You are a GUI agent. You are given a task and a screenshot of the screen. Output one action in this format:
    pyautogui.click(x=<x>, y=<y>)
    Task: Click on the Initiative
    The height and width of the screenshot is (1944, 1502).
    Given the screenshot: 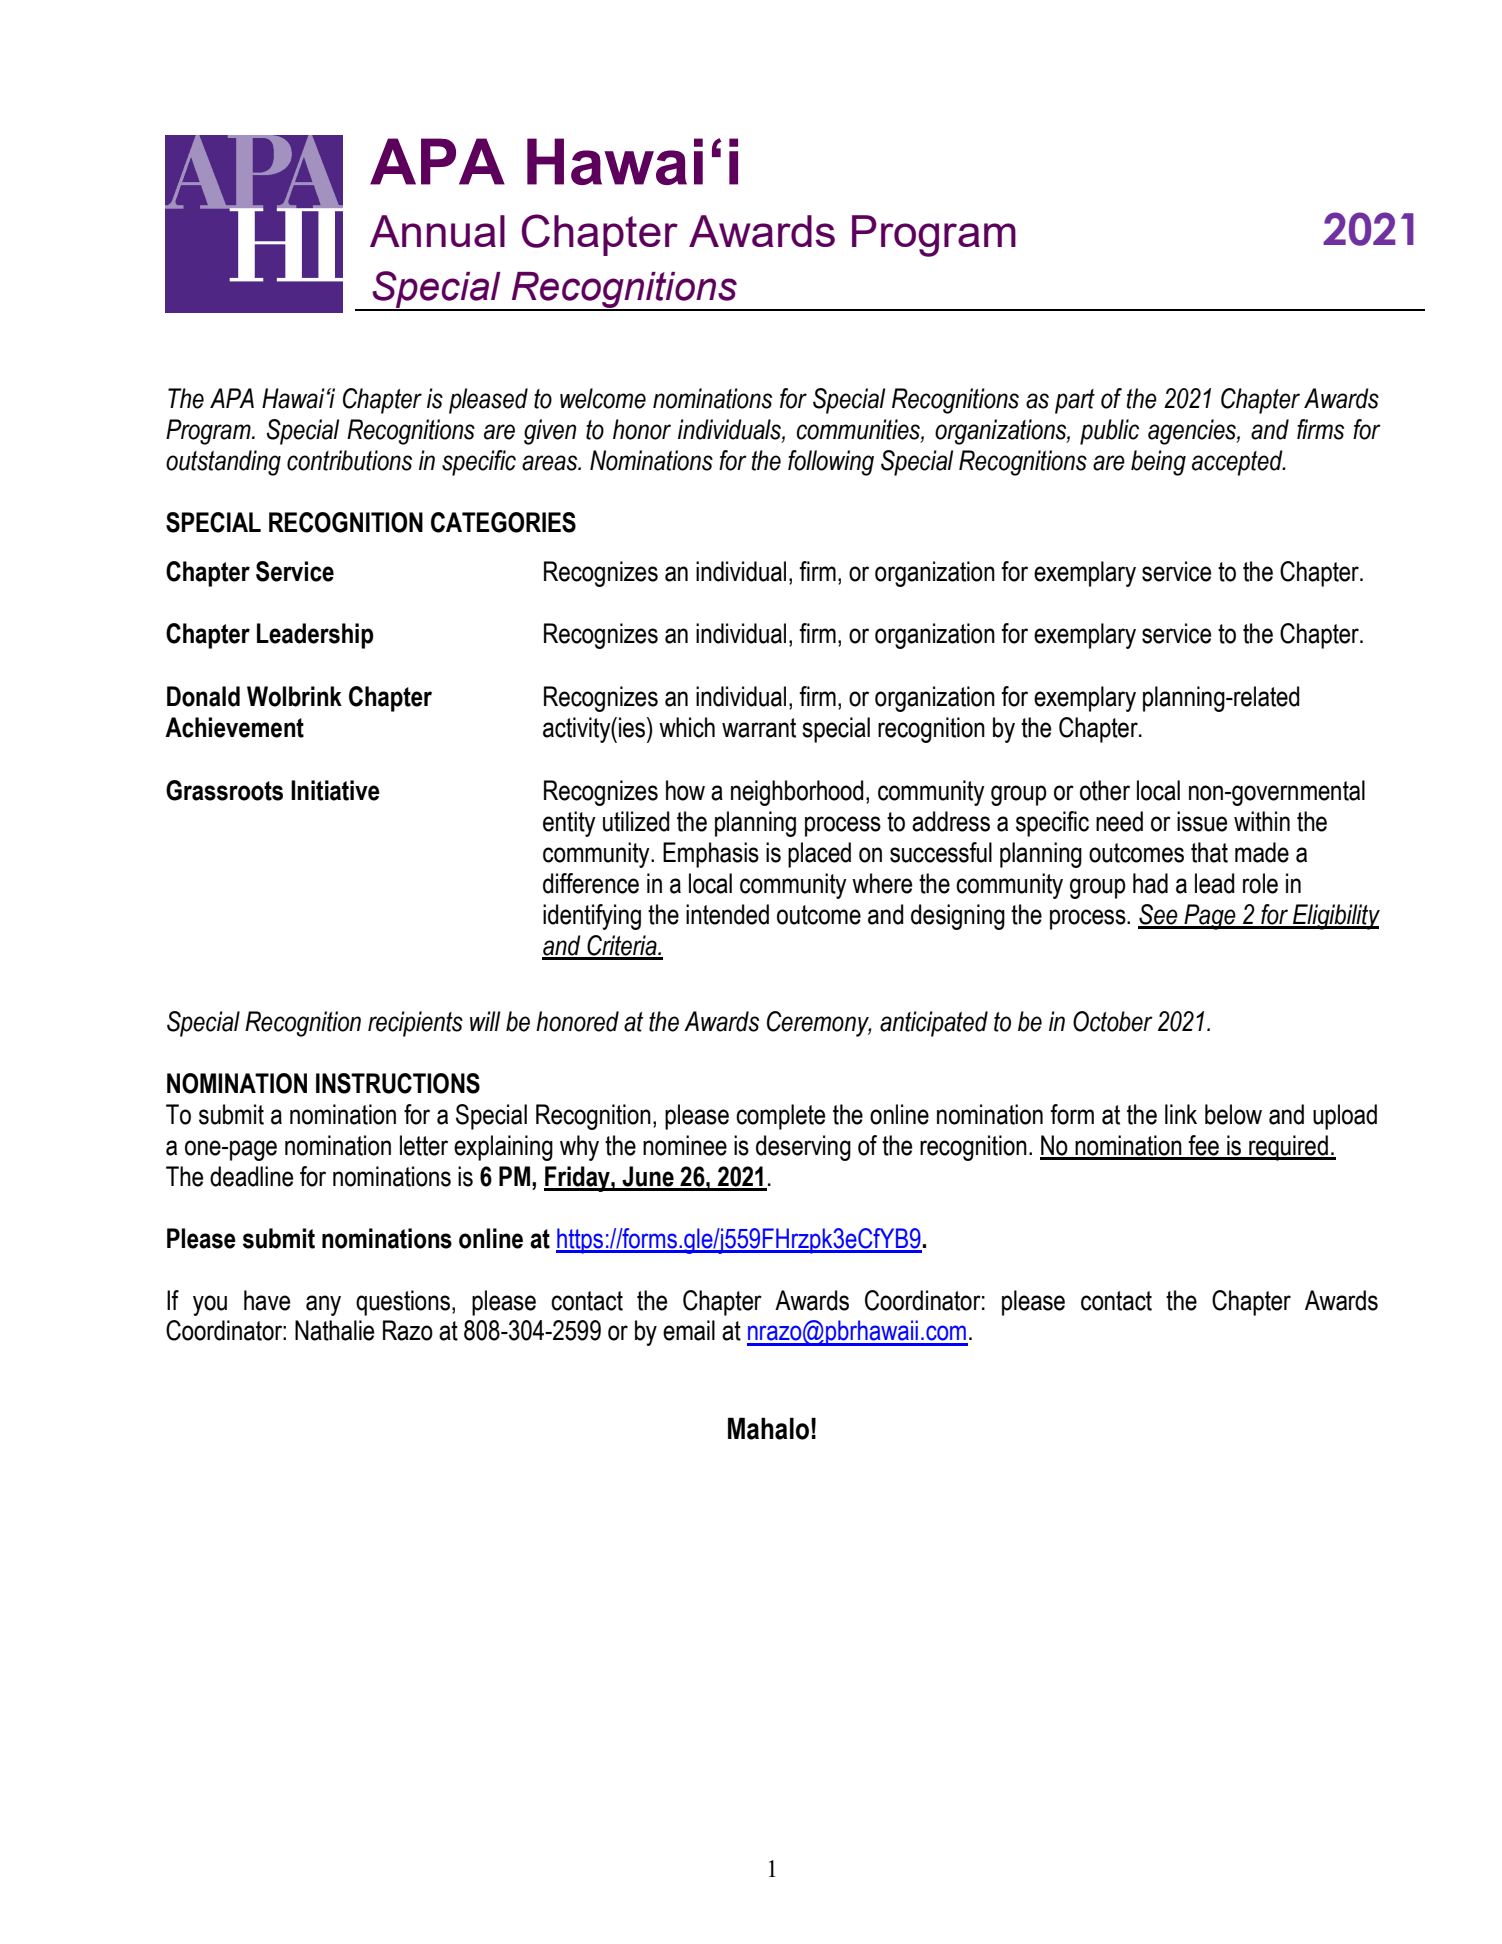 What is the action you would take?
    pyautogui.click(x=335, y=790)
